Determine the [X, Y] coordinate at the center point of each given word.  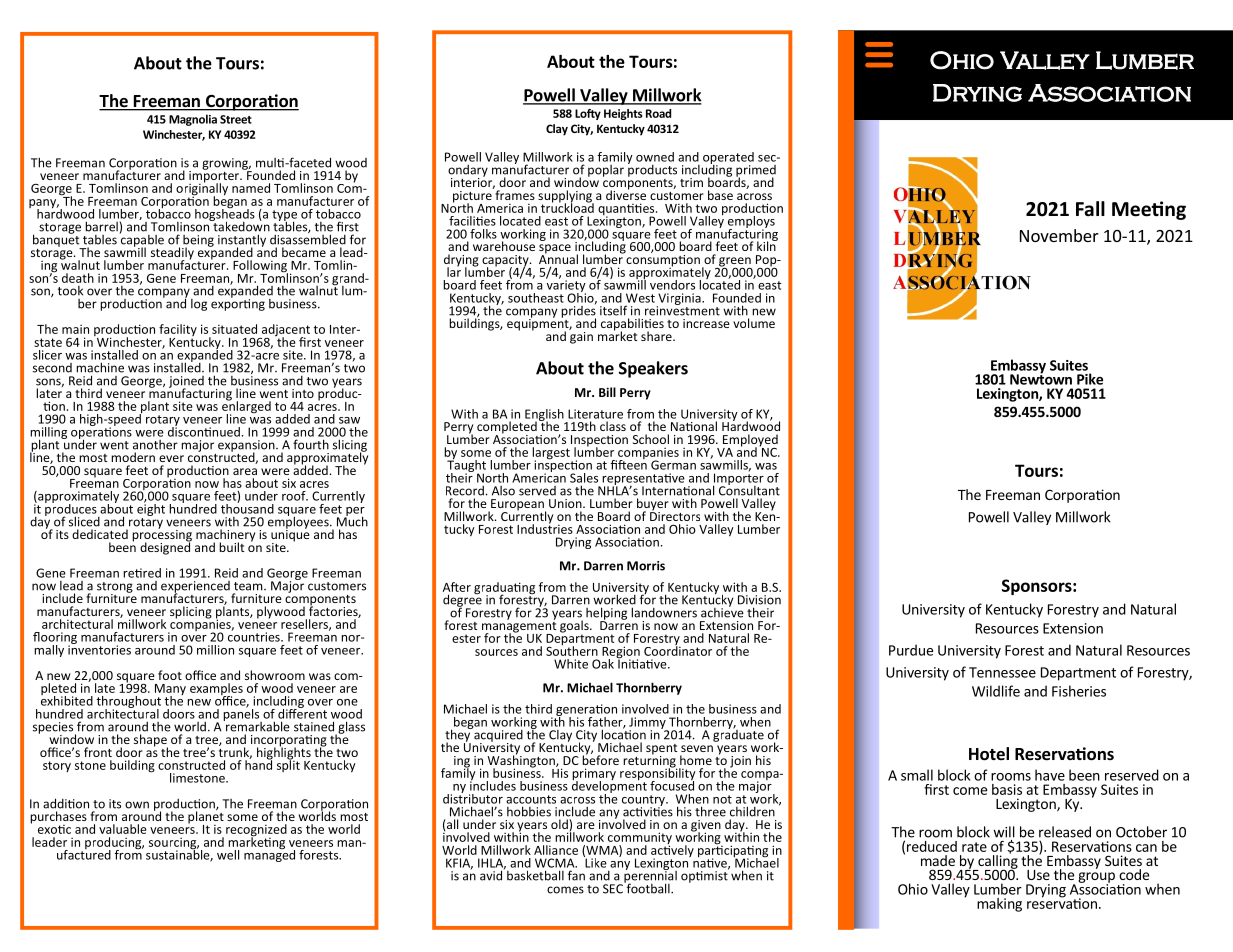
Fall [1090, 209]
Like [595, 861]
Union [566, 503]
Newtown [1041, 378]
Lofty [588, 114]
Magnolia [193, 120]
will [1004, 832]
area [245, 471]
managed [269, 854]
